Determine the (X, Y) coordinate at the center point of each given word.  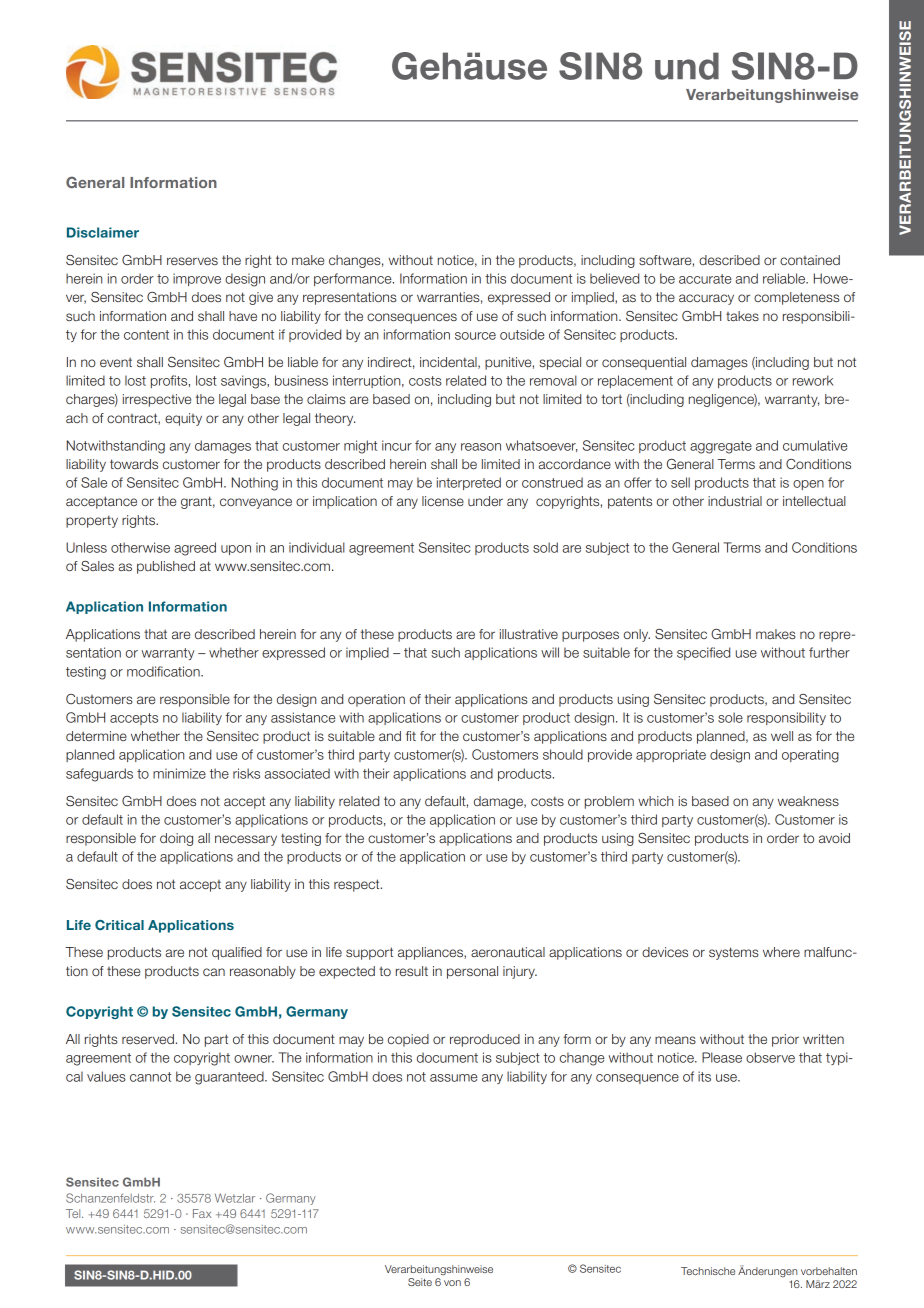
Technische (708, 1271)
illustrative (529, 634)
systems (734, 953)
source (475, 336)
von (452, 1283)
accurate (705, 279)
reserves (192, 261)
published (166, 567)
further (829, 652)
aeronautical (508, 952)
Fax (202, 1213)
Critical (119, 925)
